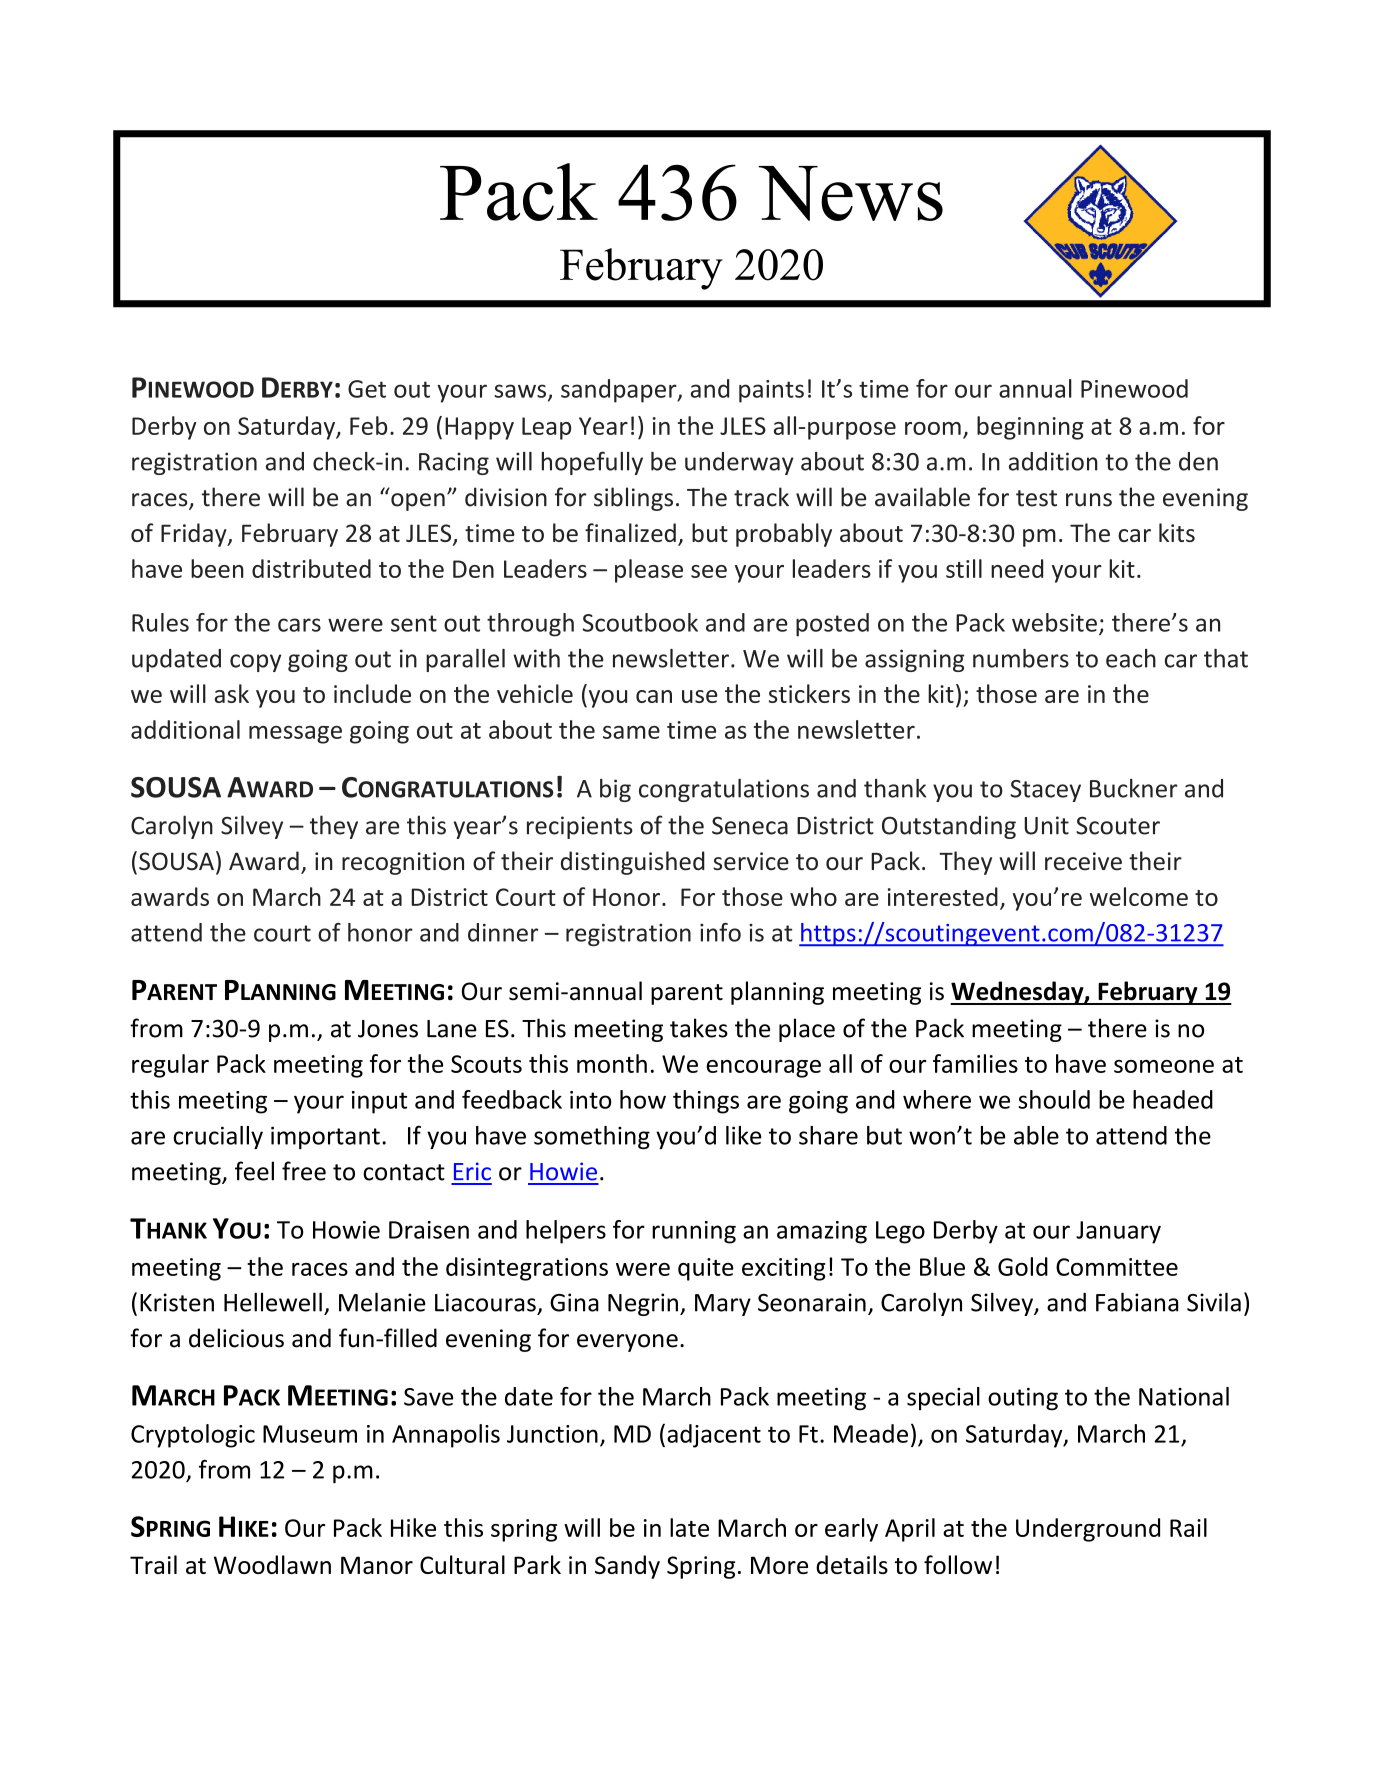 This image has width=1384, height=1791. I want to click on Underground, so click(1088, 1530).
